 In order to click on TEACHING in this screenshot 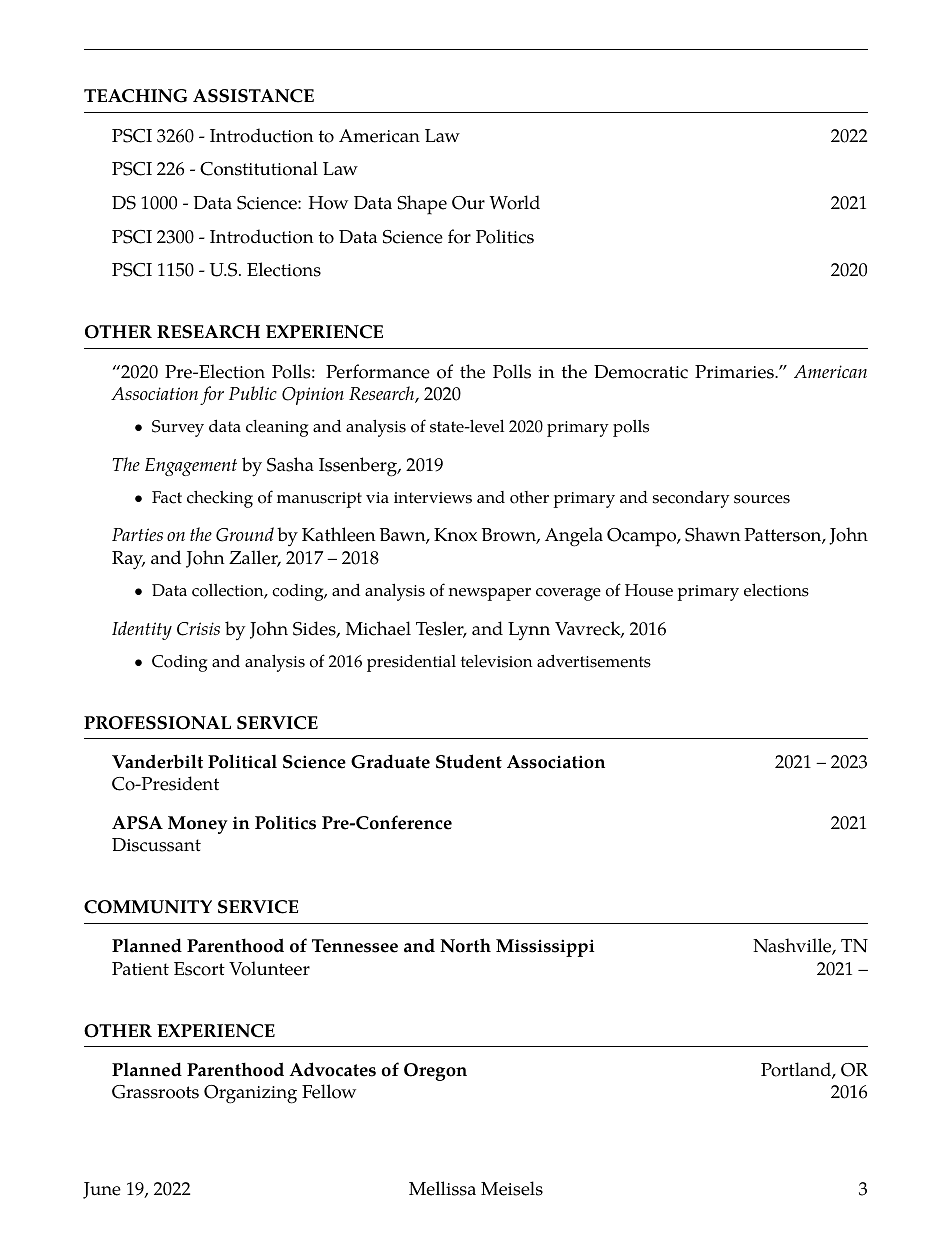, I will do `click(135, 96)`.
